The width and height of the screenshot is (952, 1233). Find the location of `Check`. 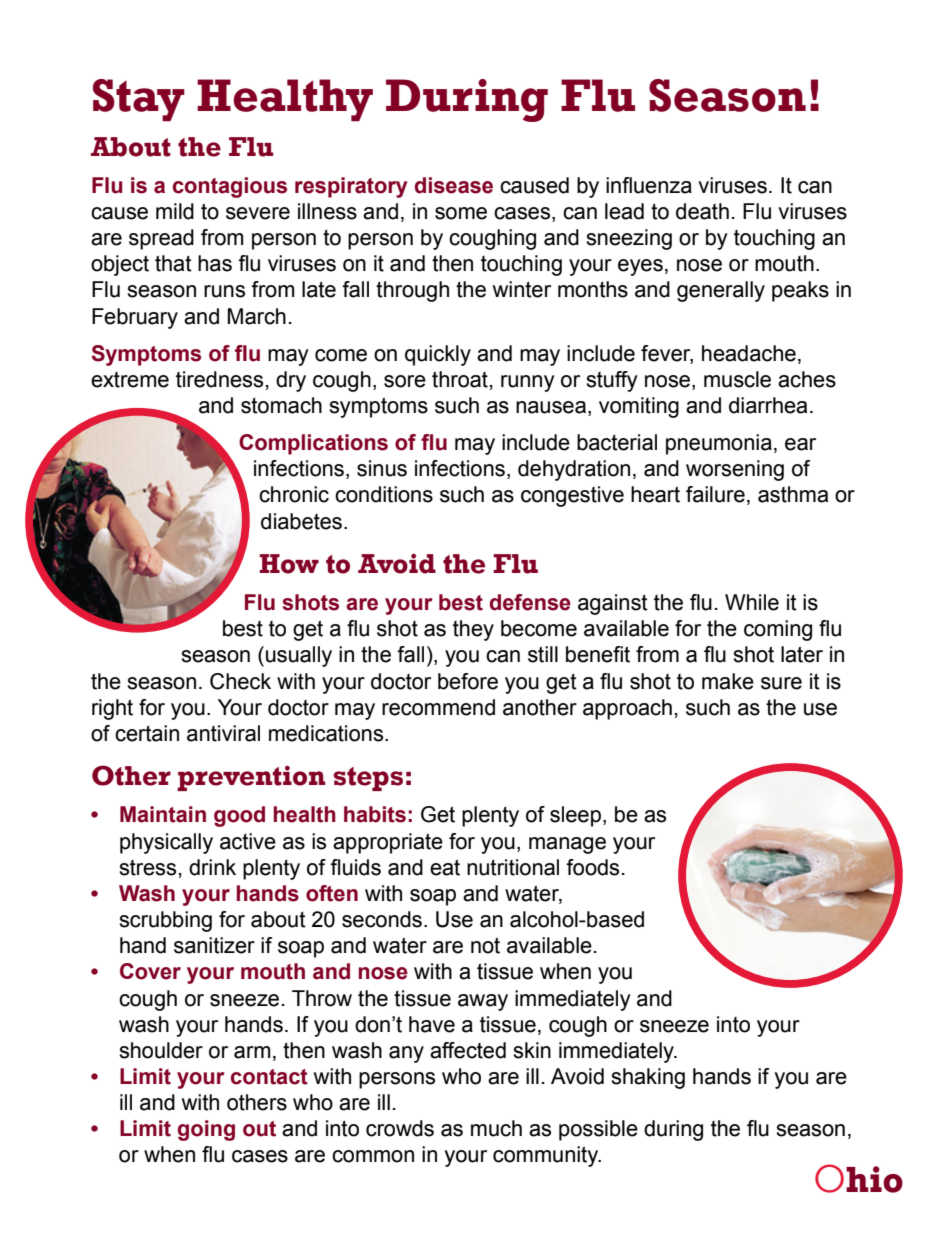

Check is located at coordinates (240, 681).
